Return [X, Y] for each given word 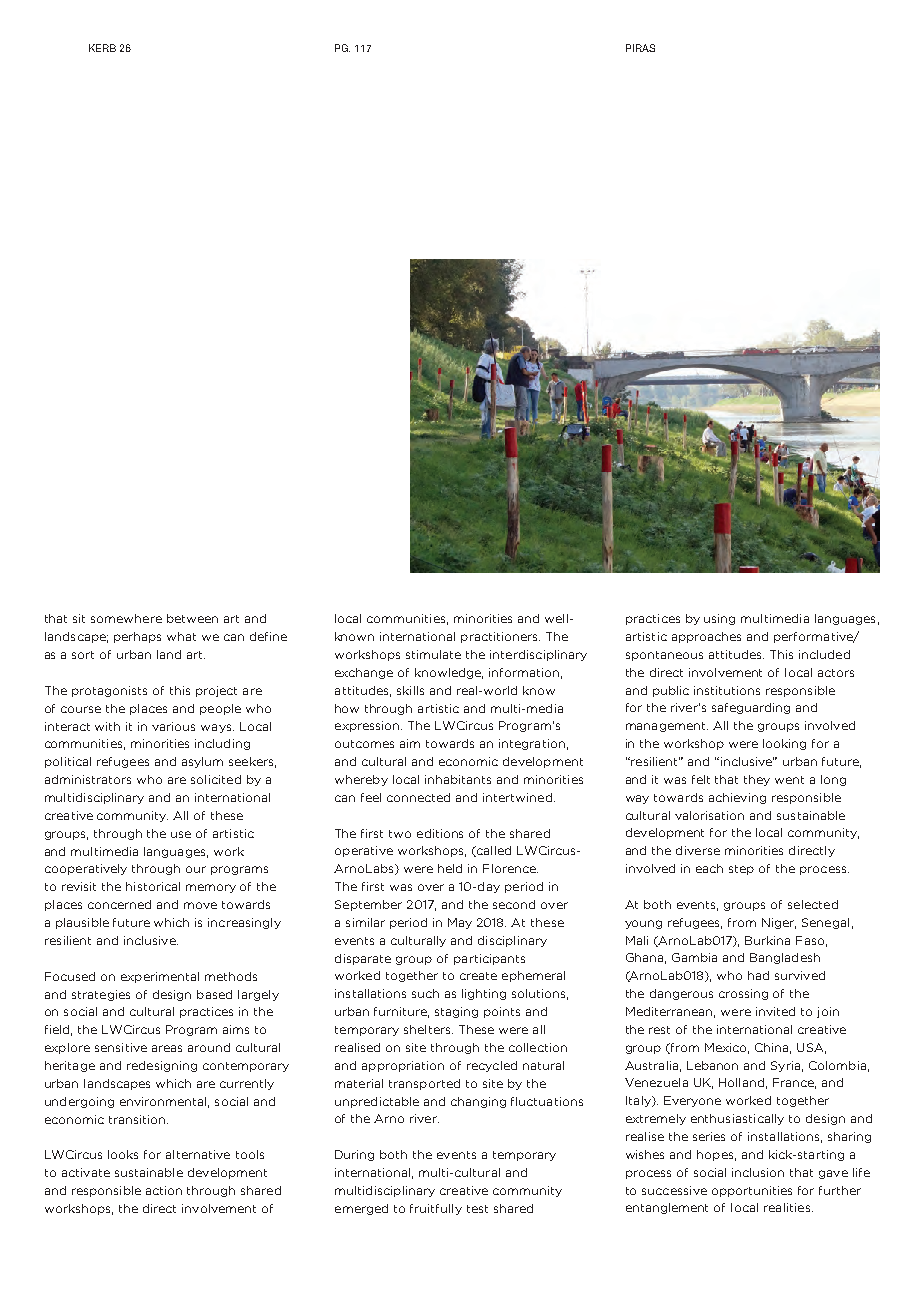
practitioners [500, 637]
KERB [102, 48]
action [164, 1190]
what [181, 636]
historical [153, 886]
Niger [779, 923]
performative [814, 637]
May [460, 923]
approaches [706, 637]
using [719, 619]
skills [410, 690]
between [192, 618]
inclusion [758, 1172]
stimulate [433, 654]
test [477, 1209]
